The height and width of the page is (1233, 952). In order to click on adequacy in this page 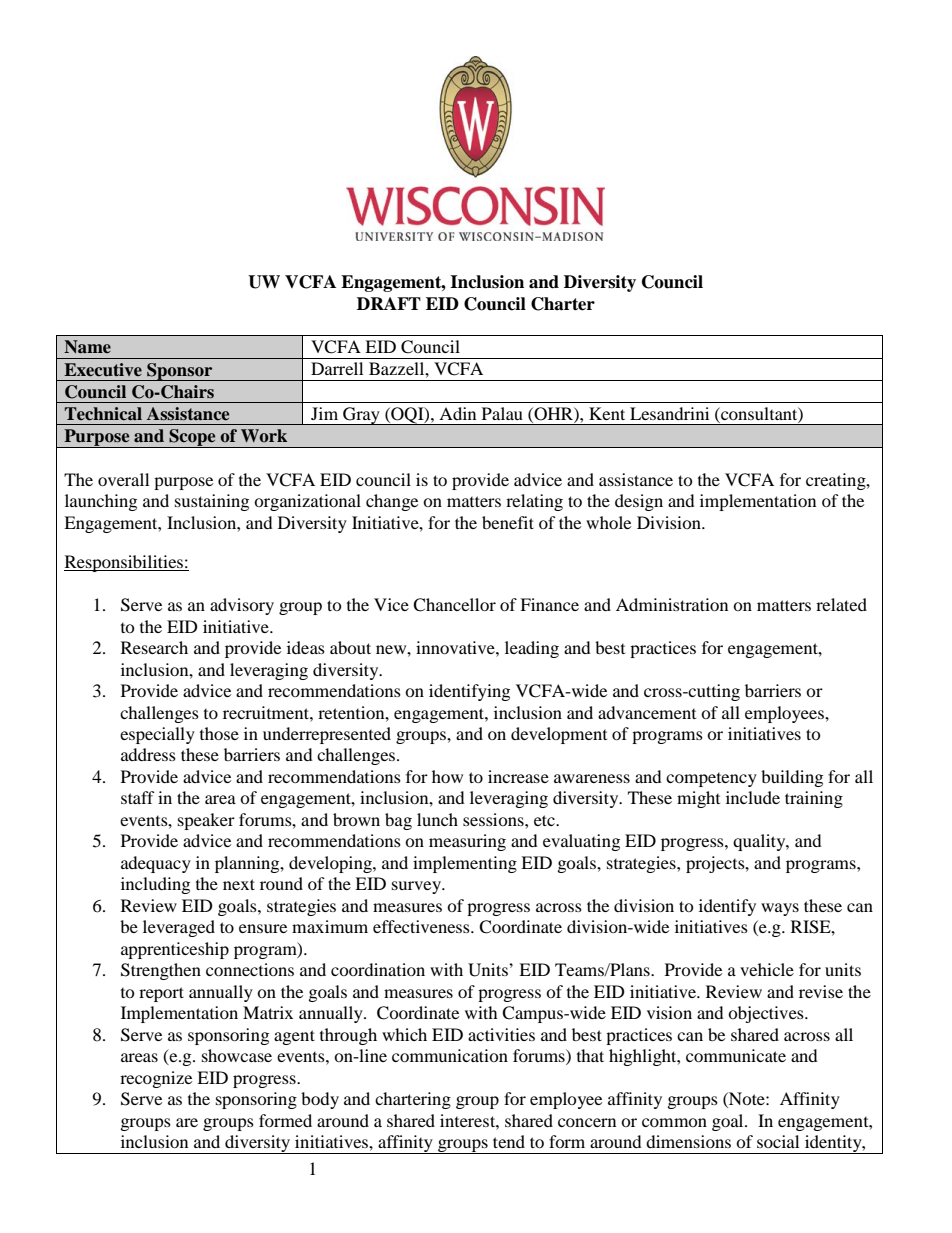, I will do `click(156, 864)`.
